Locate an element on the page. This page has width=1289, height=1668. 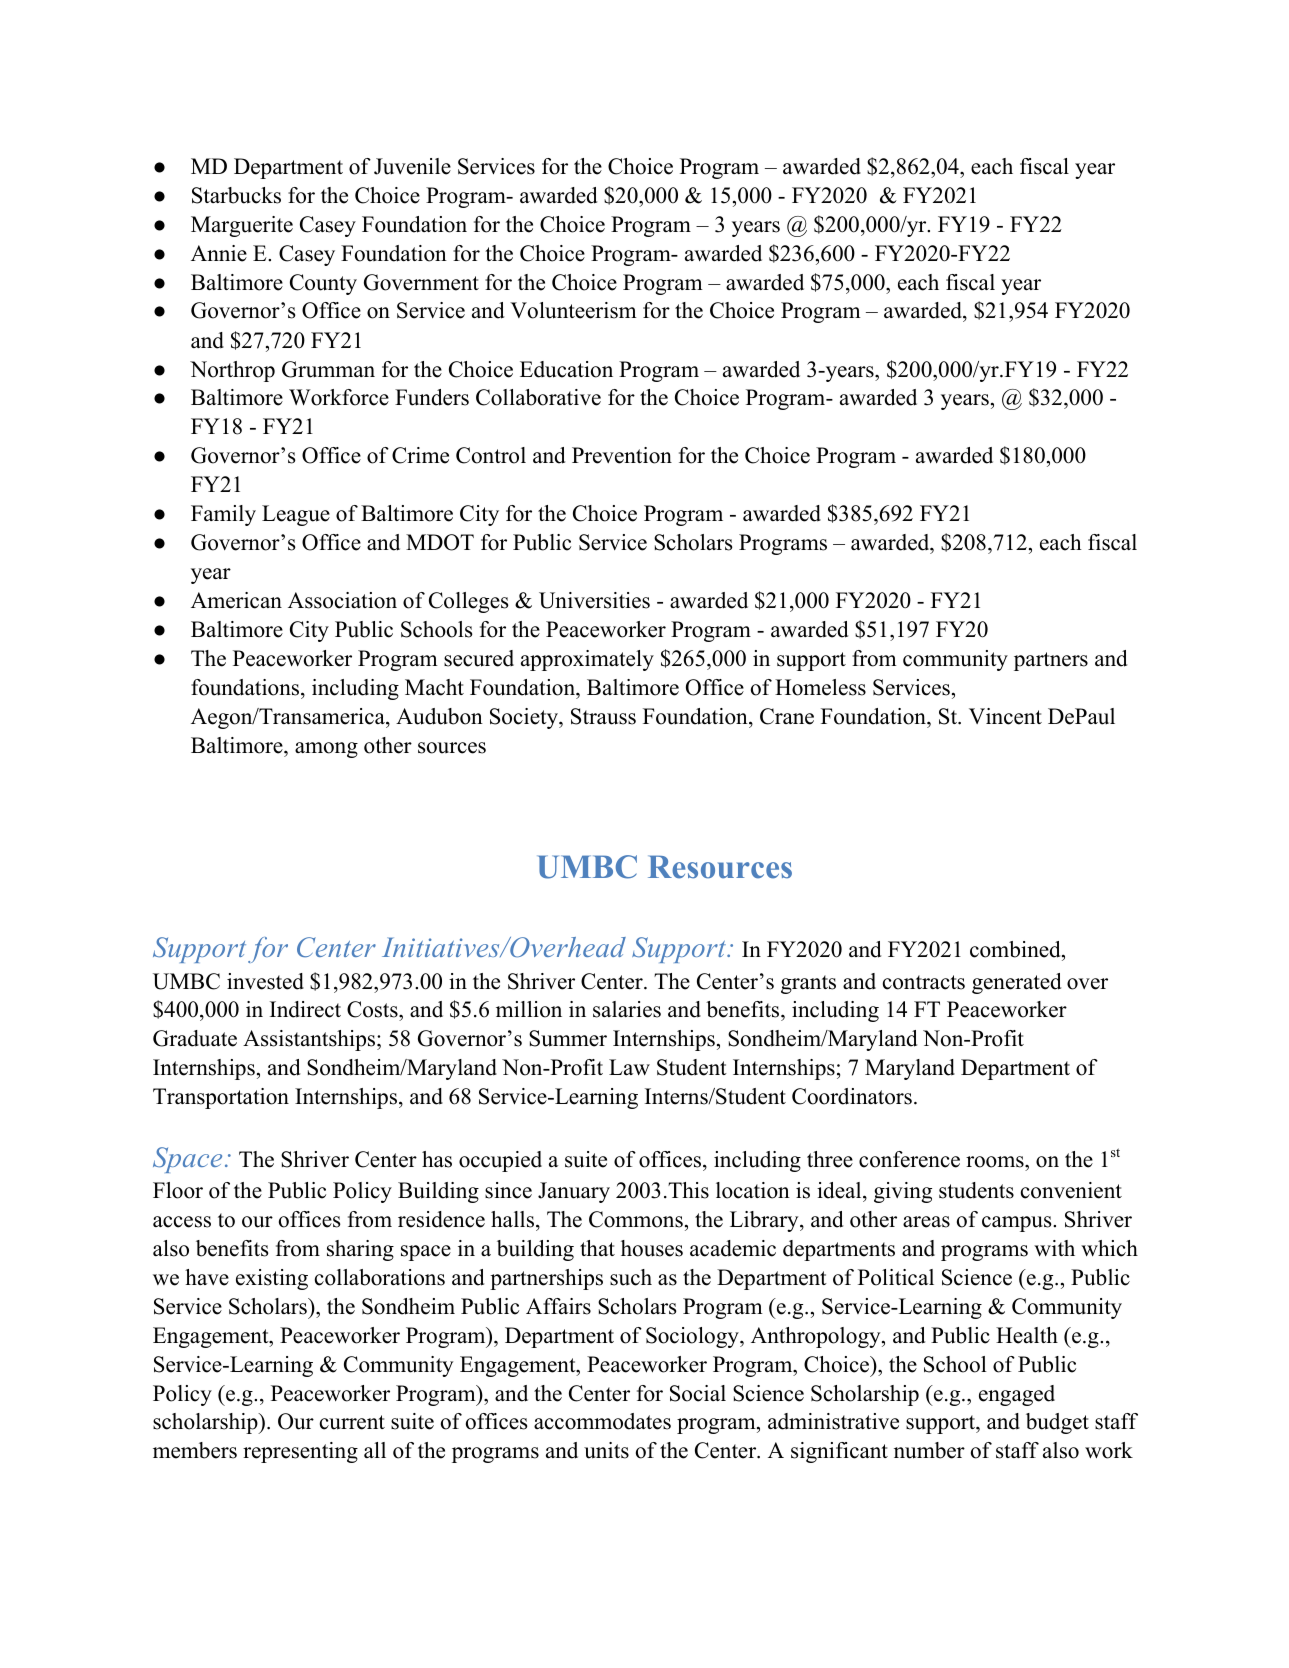
Transportation is located at coordinates (221, 1098).
